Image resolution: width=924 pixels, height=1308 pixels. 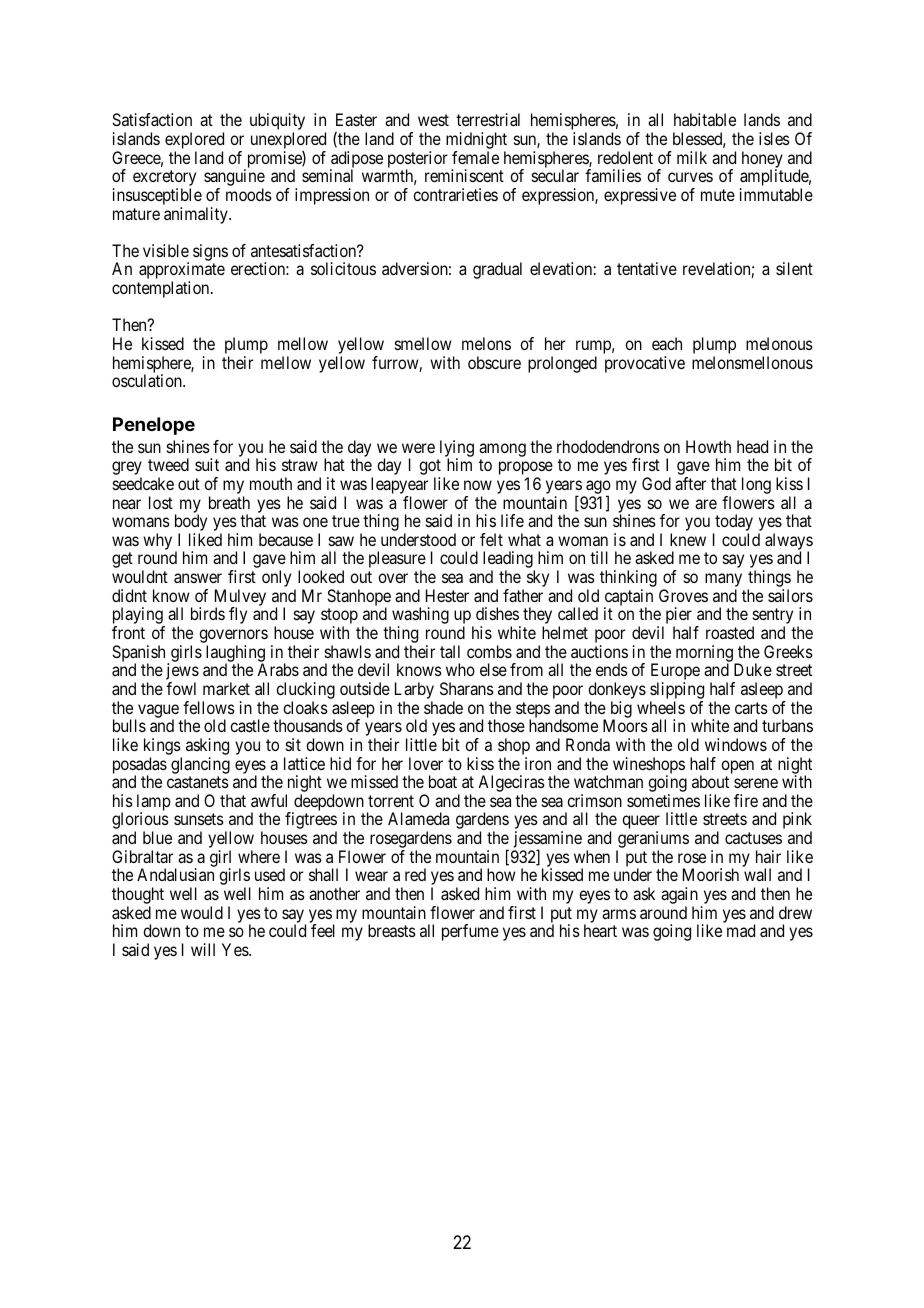 What do you see at coordinates (460, 669) in the page?
I see `who` at bounding box center [460, 669].
